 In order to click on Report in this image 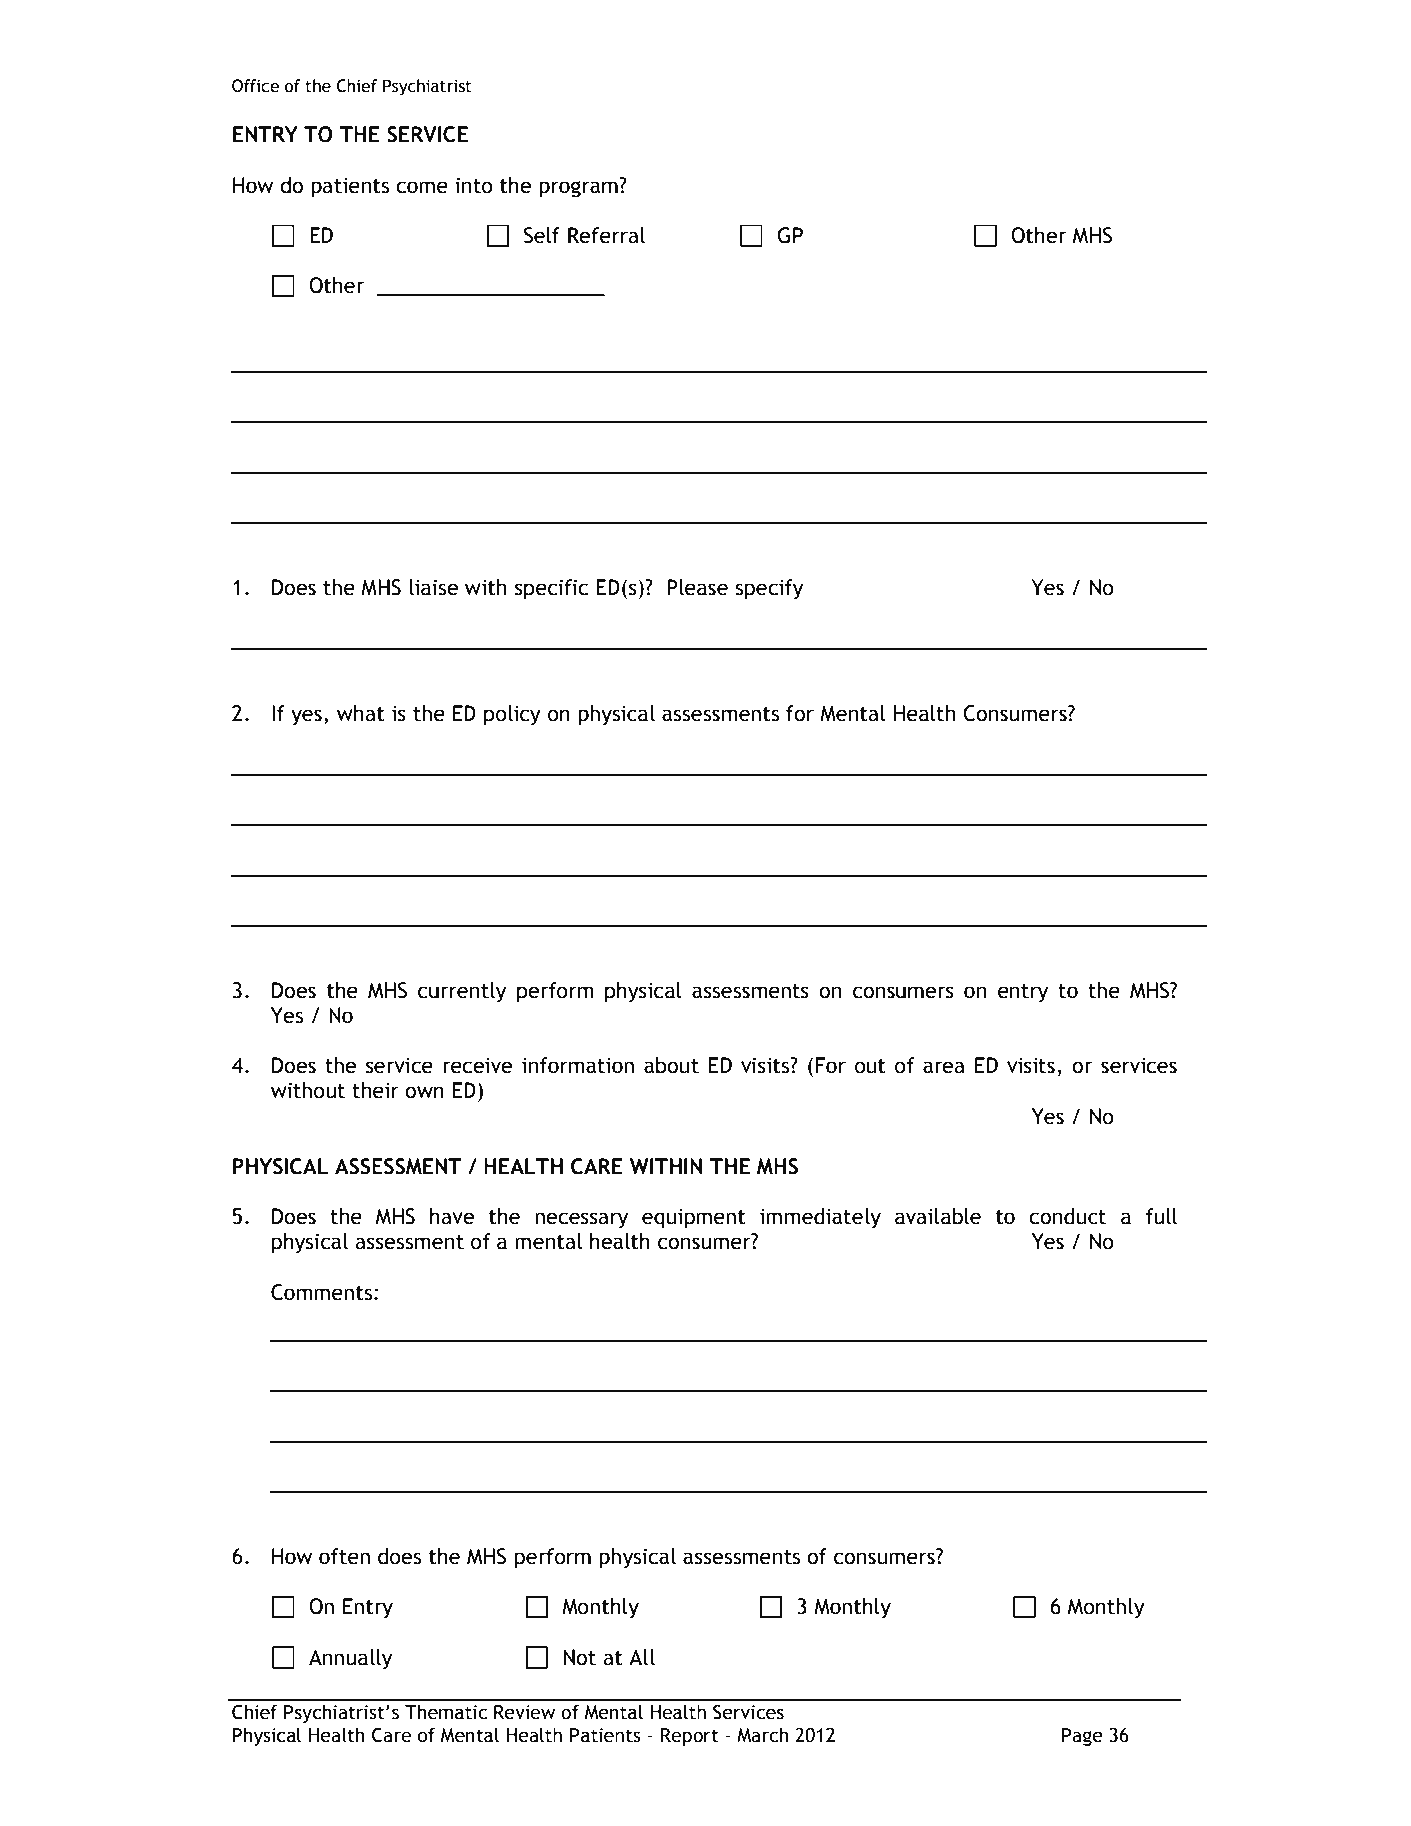, I will do `click(690, 1737)`.
